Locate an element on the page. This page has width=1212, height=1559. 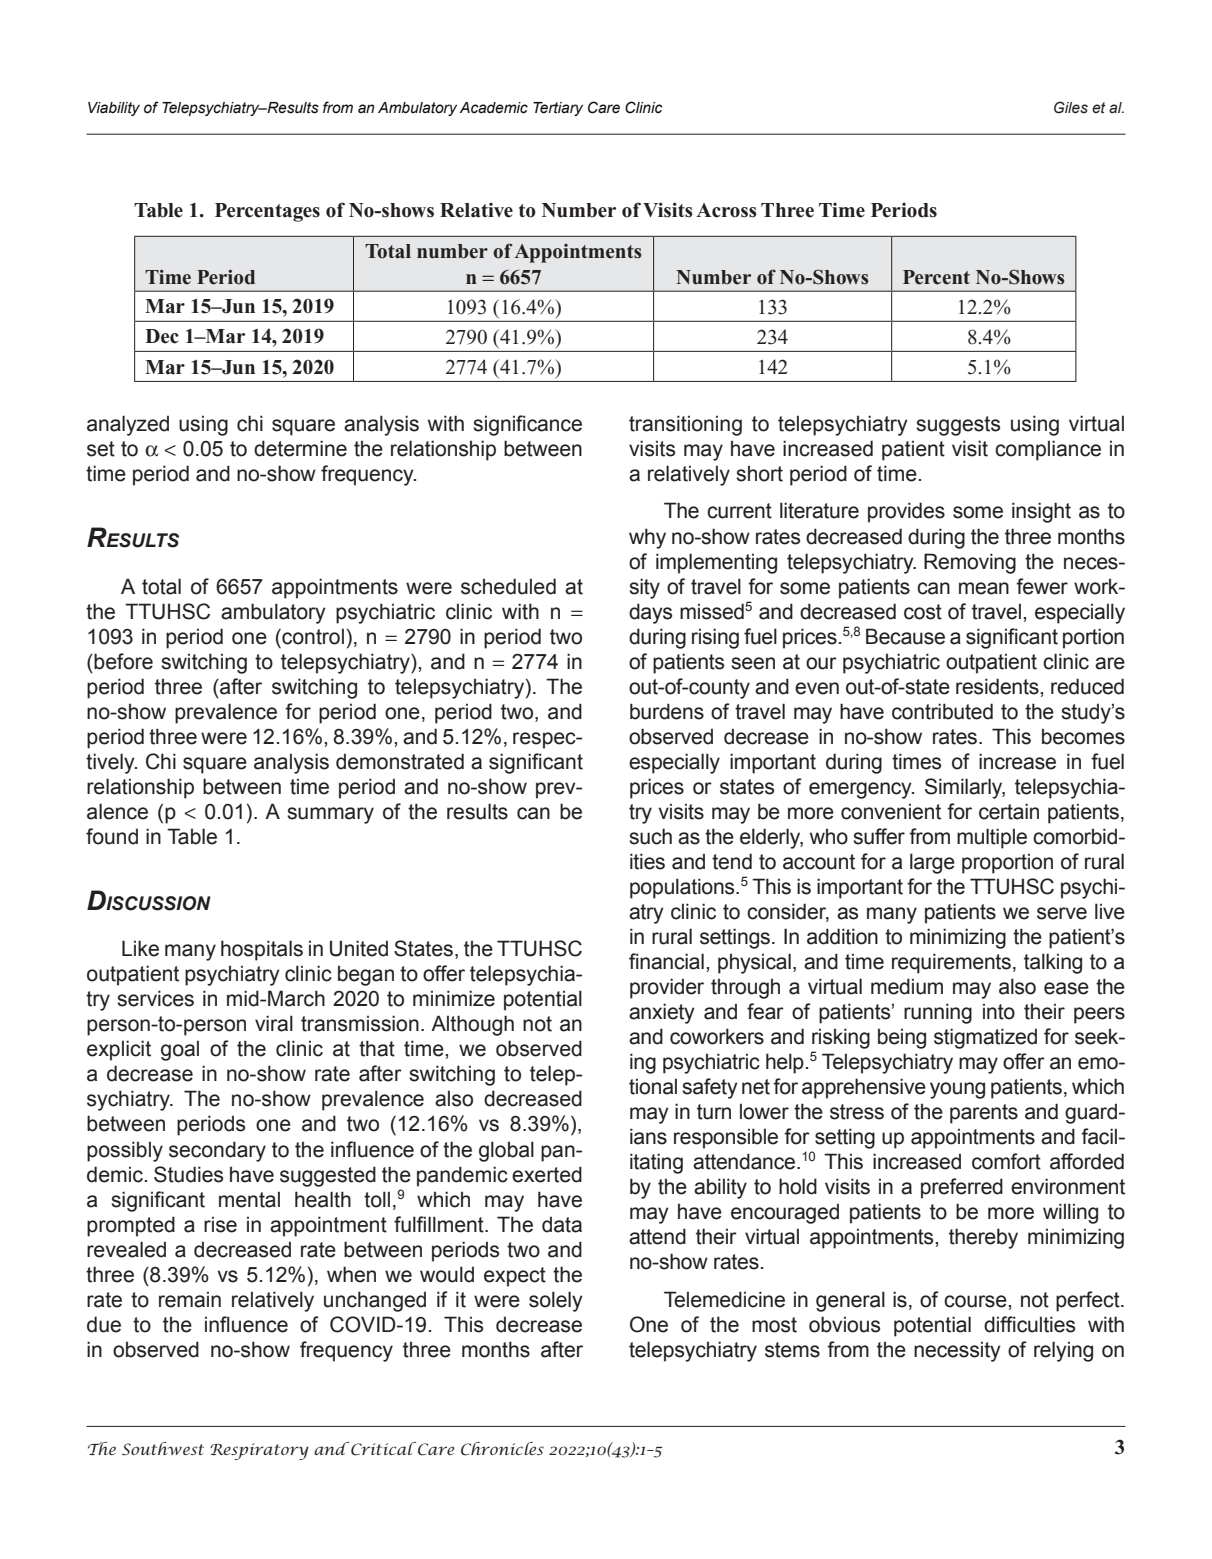
Across is located at coordinates (726, 210).
